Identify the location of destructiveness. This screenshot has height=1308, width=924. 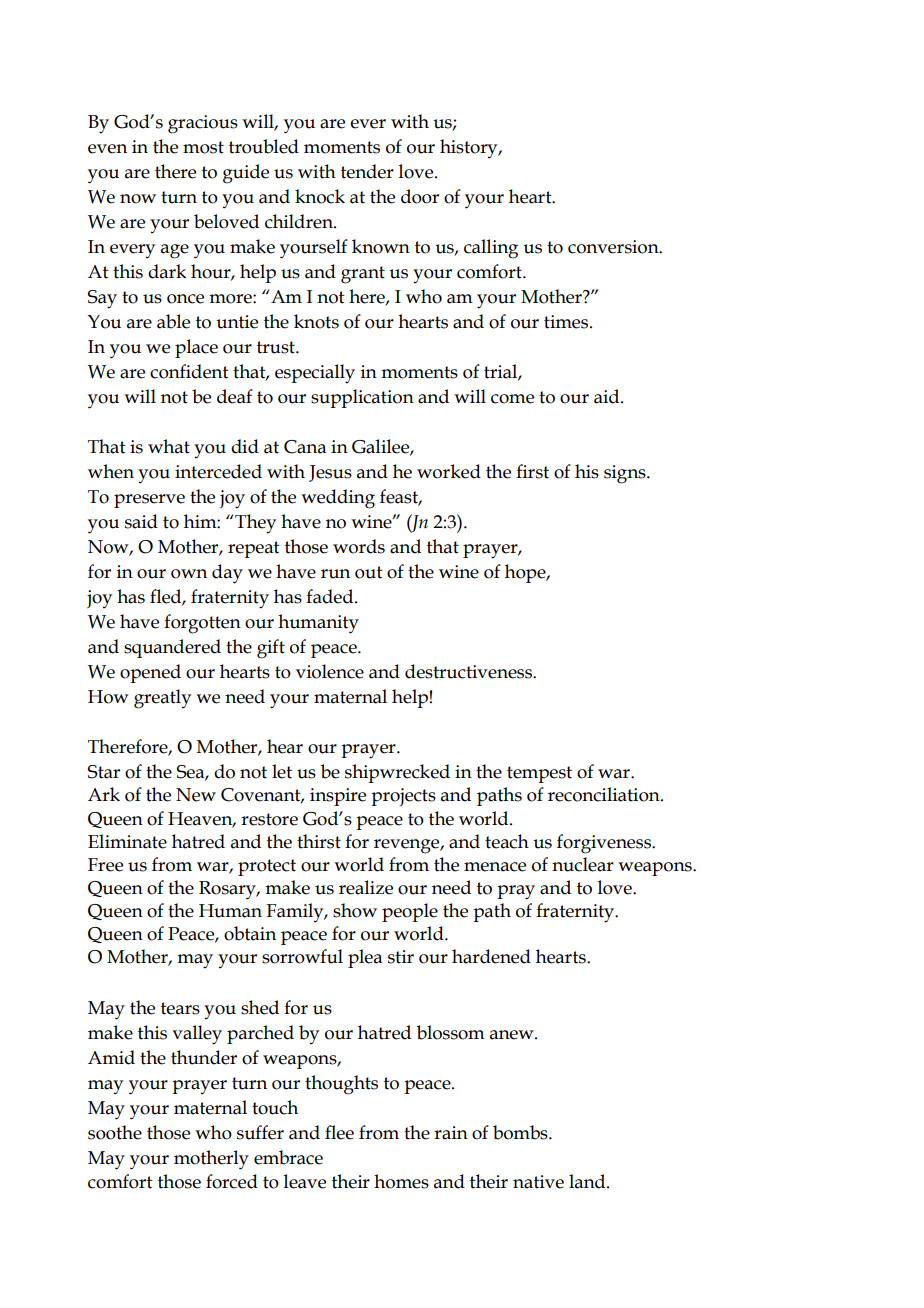
(469, 671).
